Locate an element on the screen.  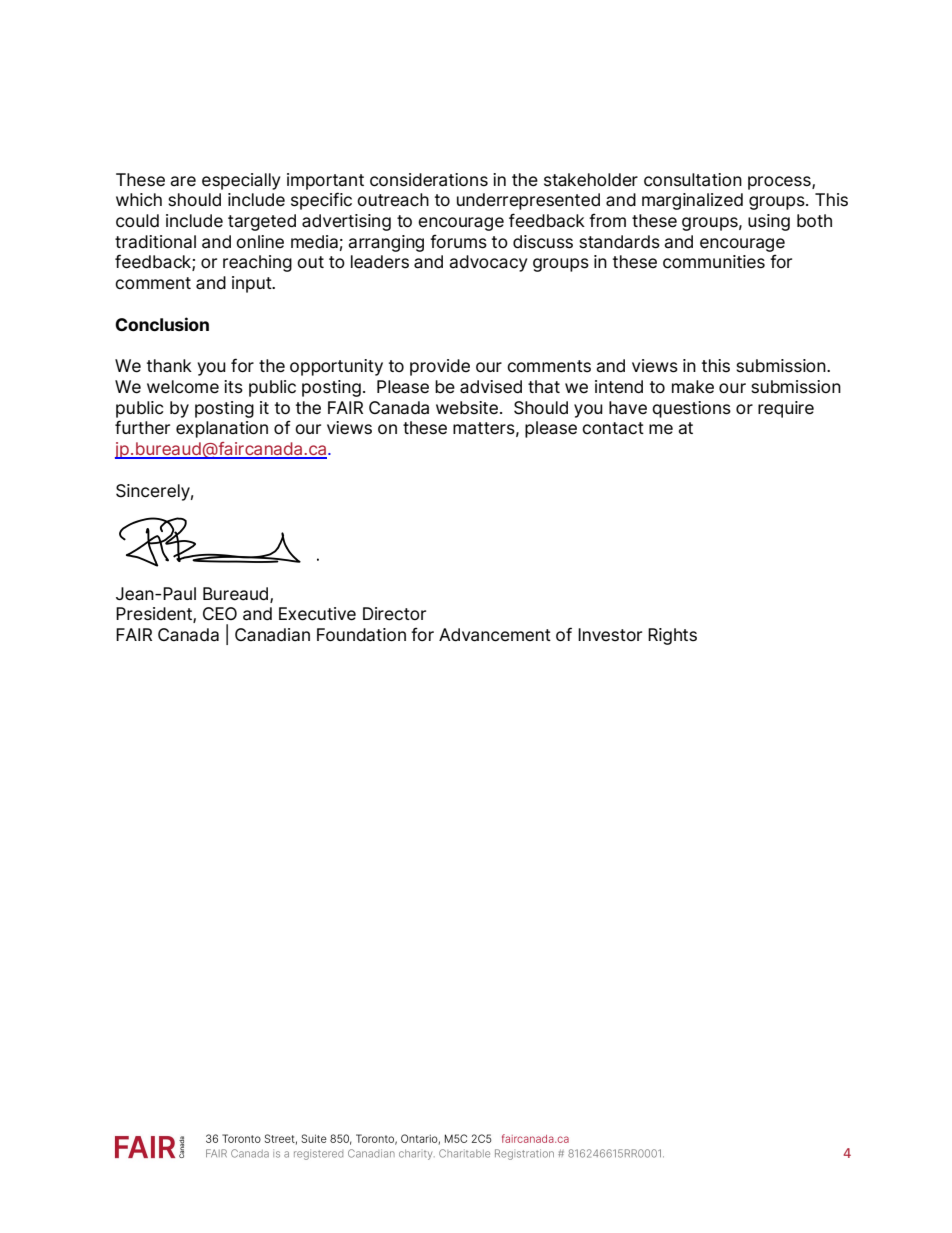
explanation is located at coordinates (222, 429).
